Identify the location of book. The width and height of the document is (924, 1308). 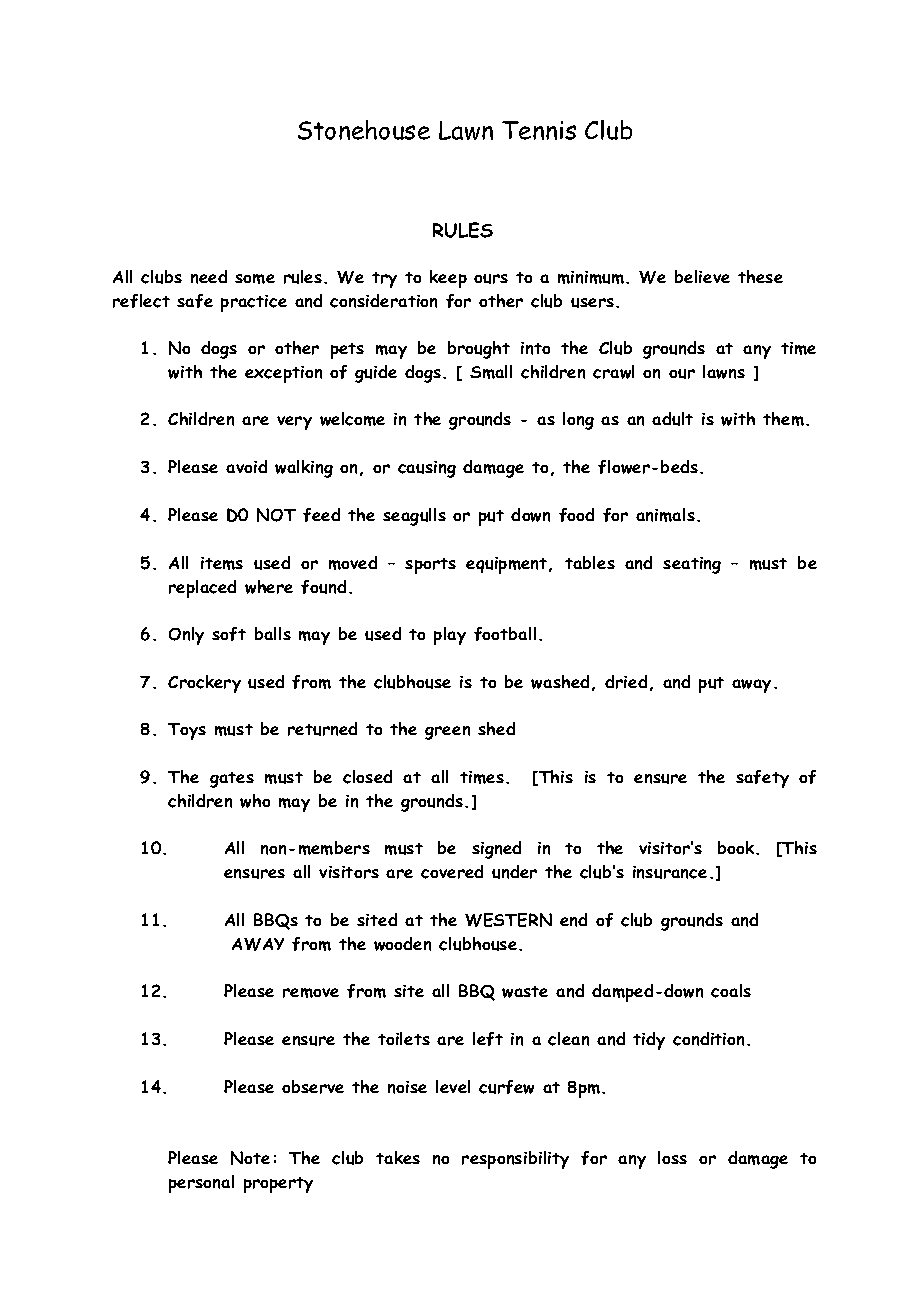
(737, 847).
